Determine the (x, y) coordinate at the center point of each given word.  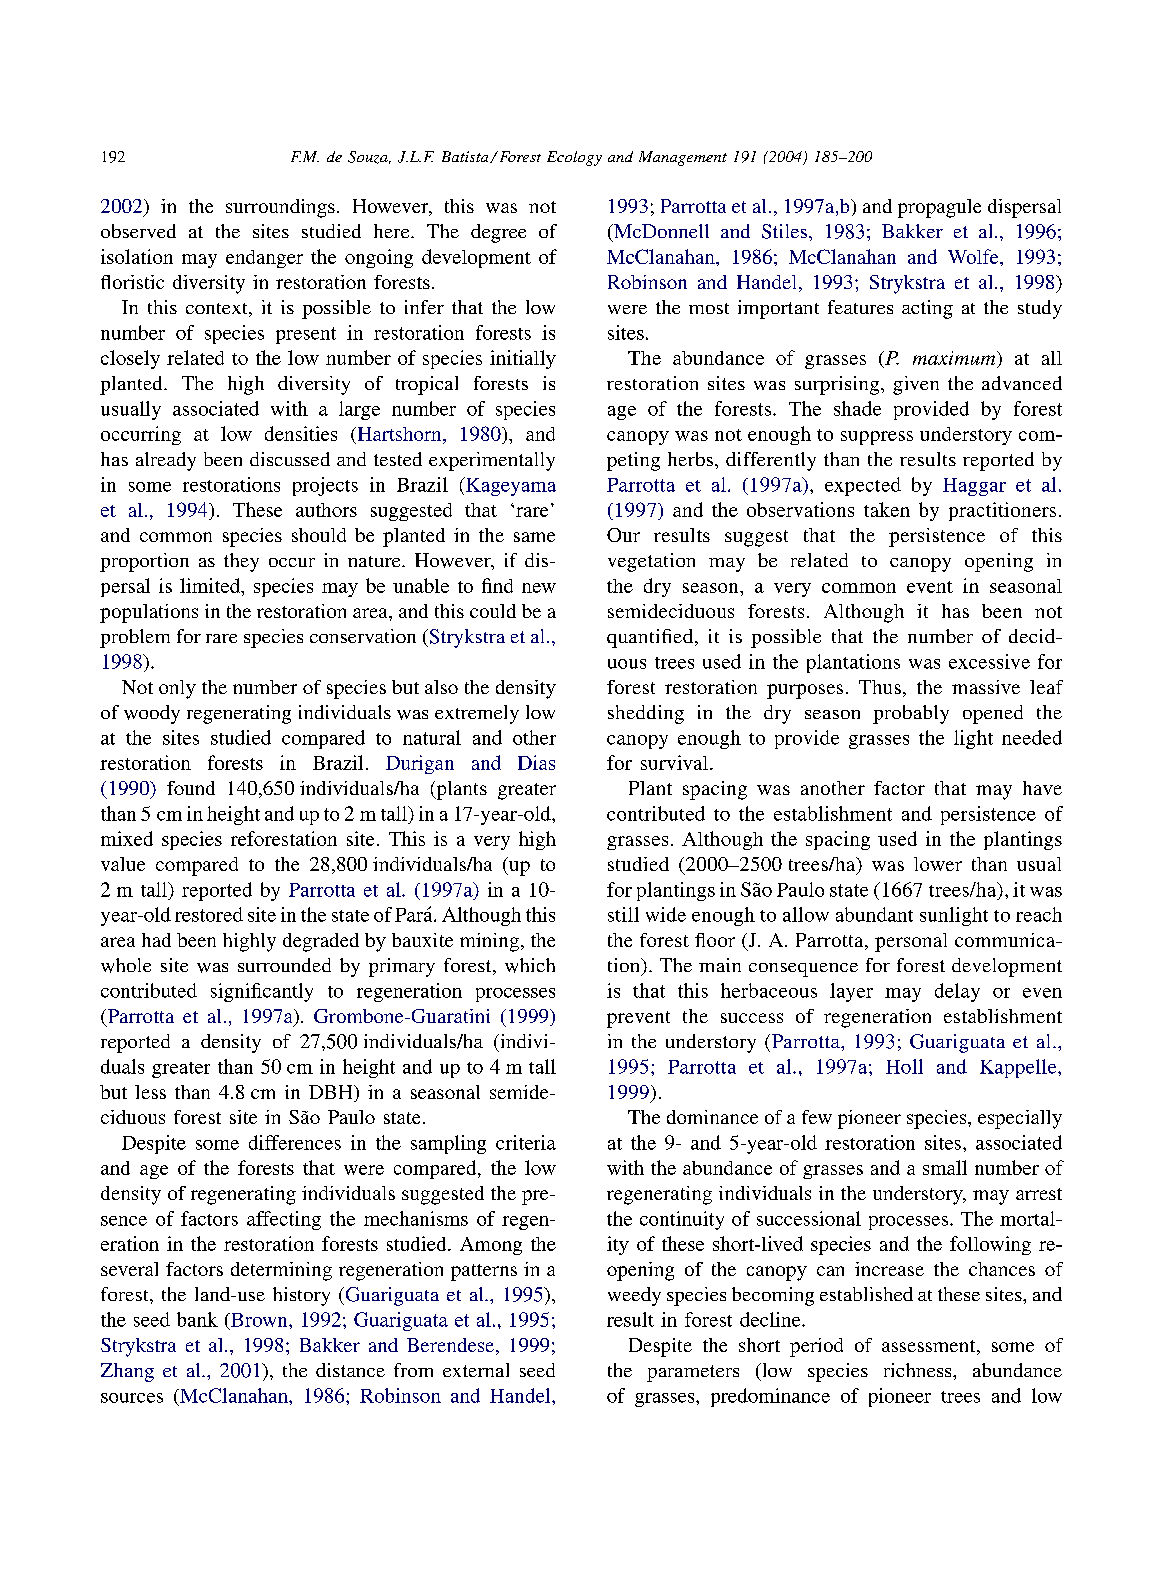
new (539, 588)
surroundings (280, 208)
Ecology (574, 158)
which (530, 965)
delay (957, 992)
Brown (259, 1320)
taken (887, 509)
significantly (262, 992)
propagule (939, 208)
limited (211, 585)
